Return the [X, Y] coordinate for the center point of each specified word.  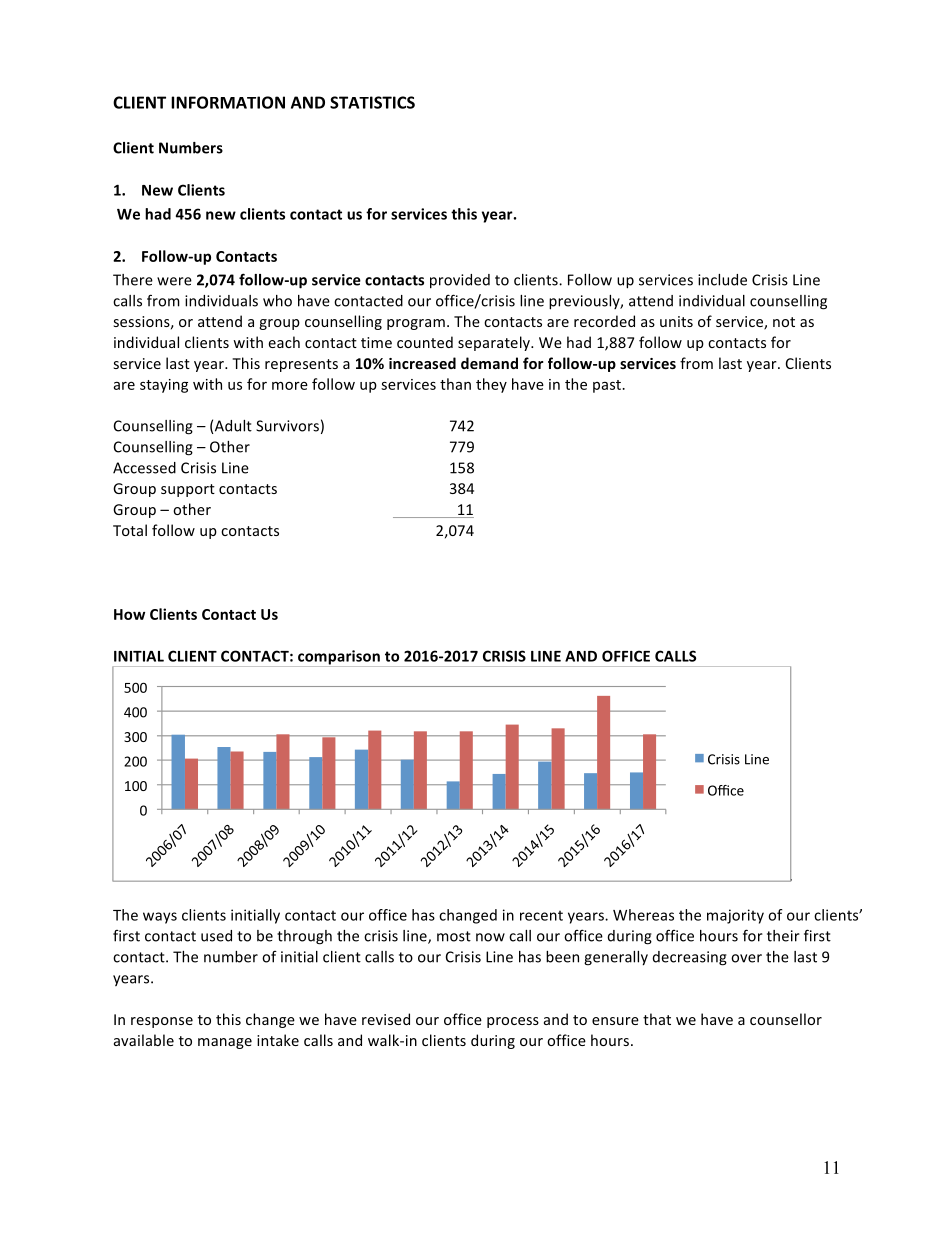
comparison [339, 658]
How [129, 614]
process [513, 1022]
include [722, 280]
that [657, 1019]
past [608, 386]
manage [225, 1043]
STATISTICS [372, 102]
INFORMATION [228, 102]
